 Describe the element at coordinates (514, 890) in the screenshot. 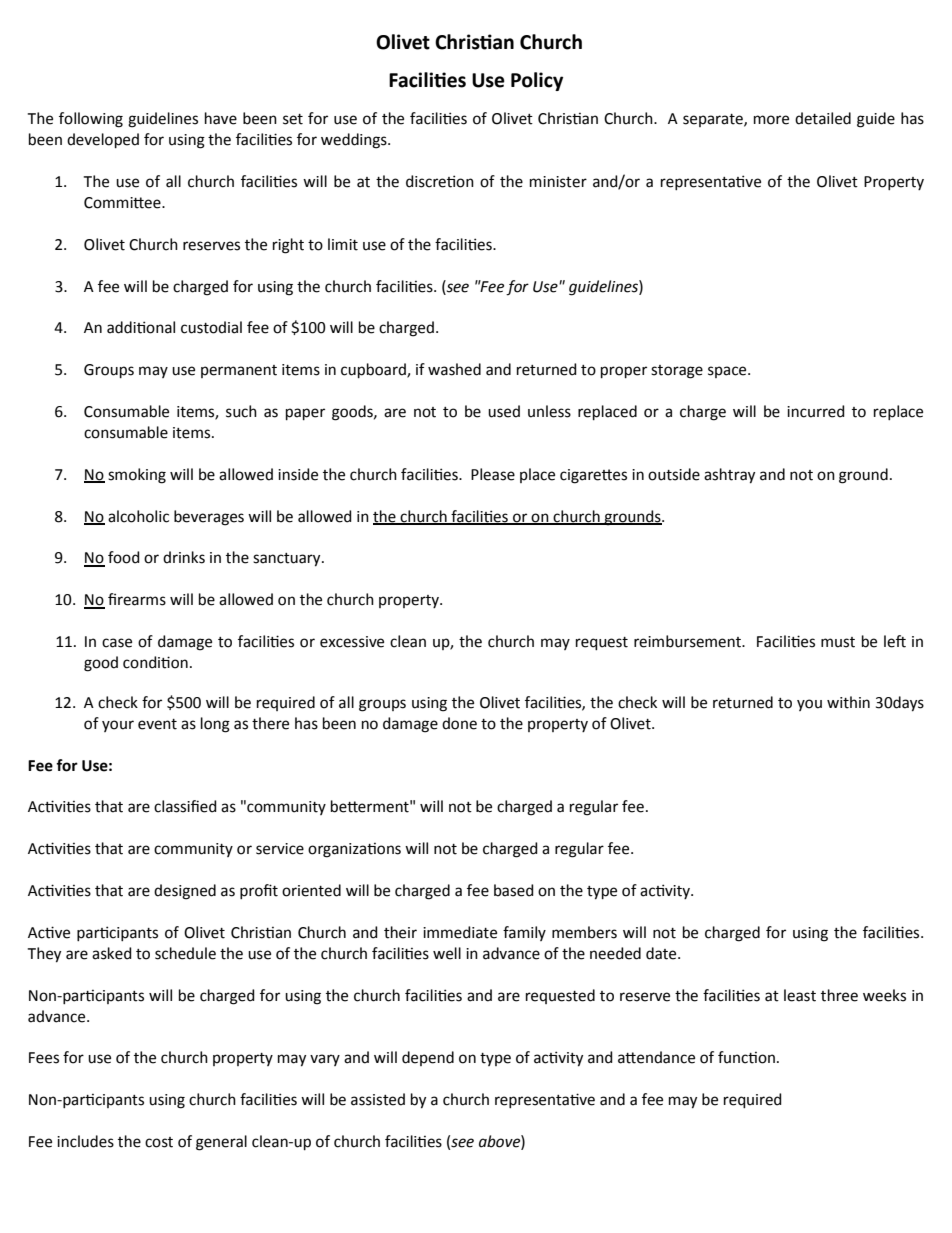

I see `based` at that location.
